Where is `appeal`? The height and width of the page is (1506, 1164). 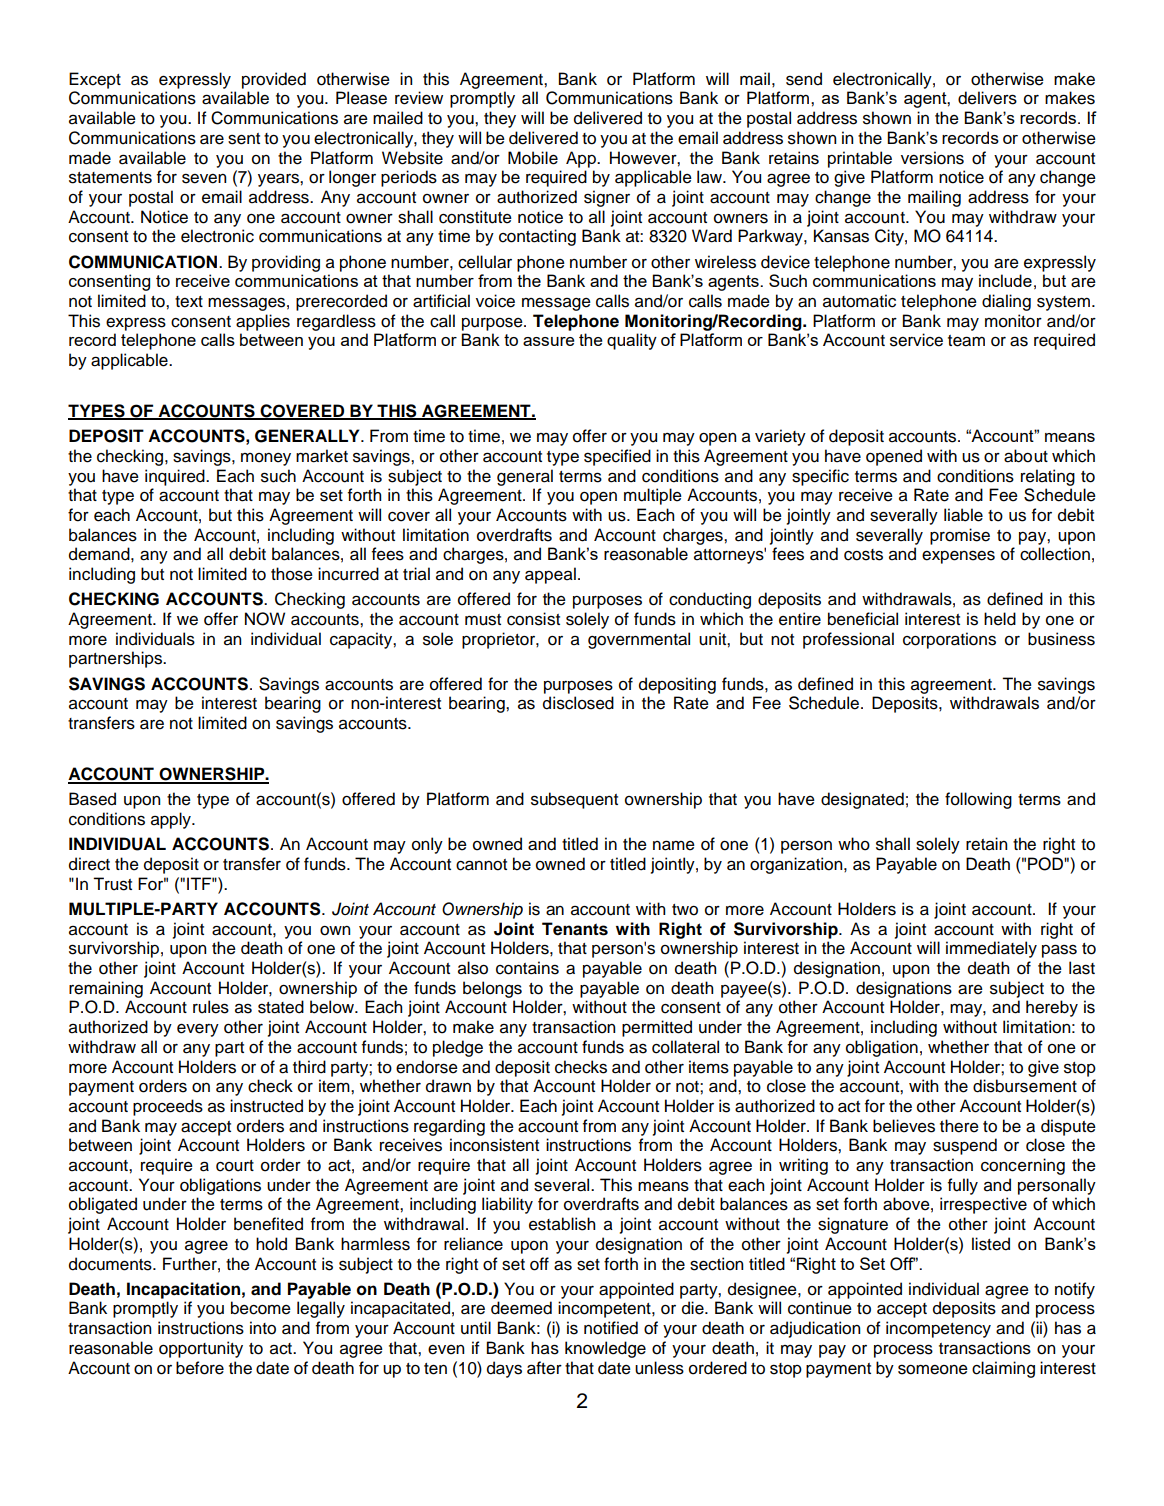 appeal is located at coordinates (550, 575).
